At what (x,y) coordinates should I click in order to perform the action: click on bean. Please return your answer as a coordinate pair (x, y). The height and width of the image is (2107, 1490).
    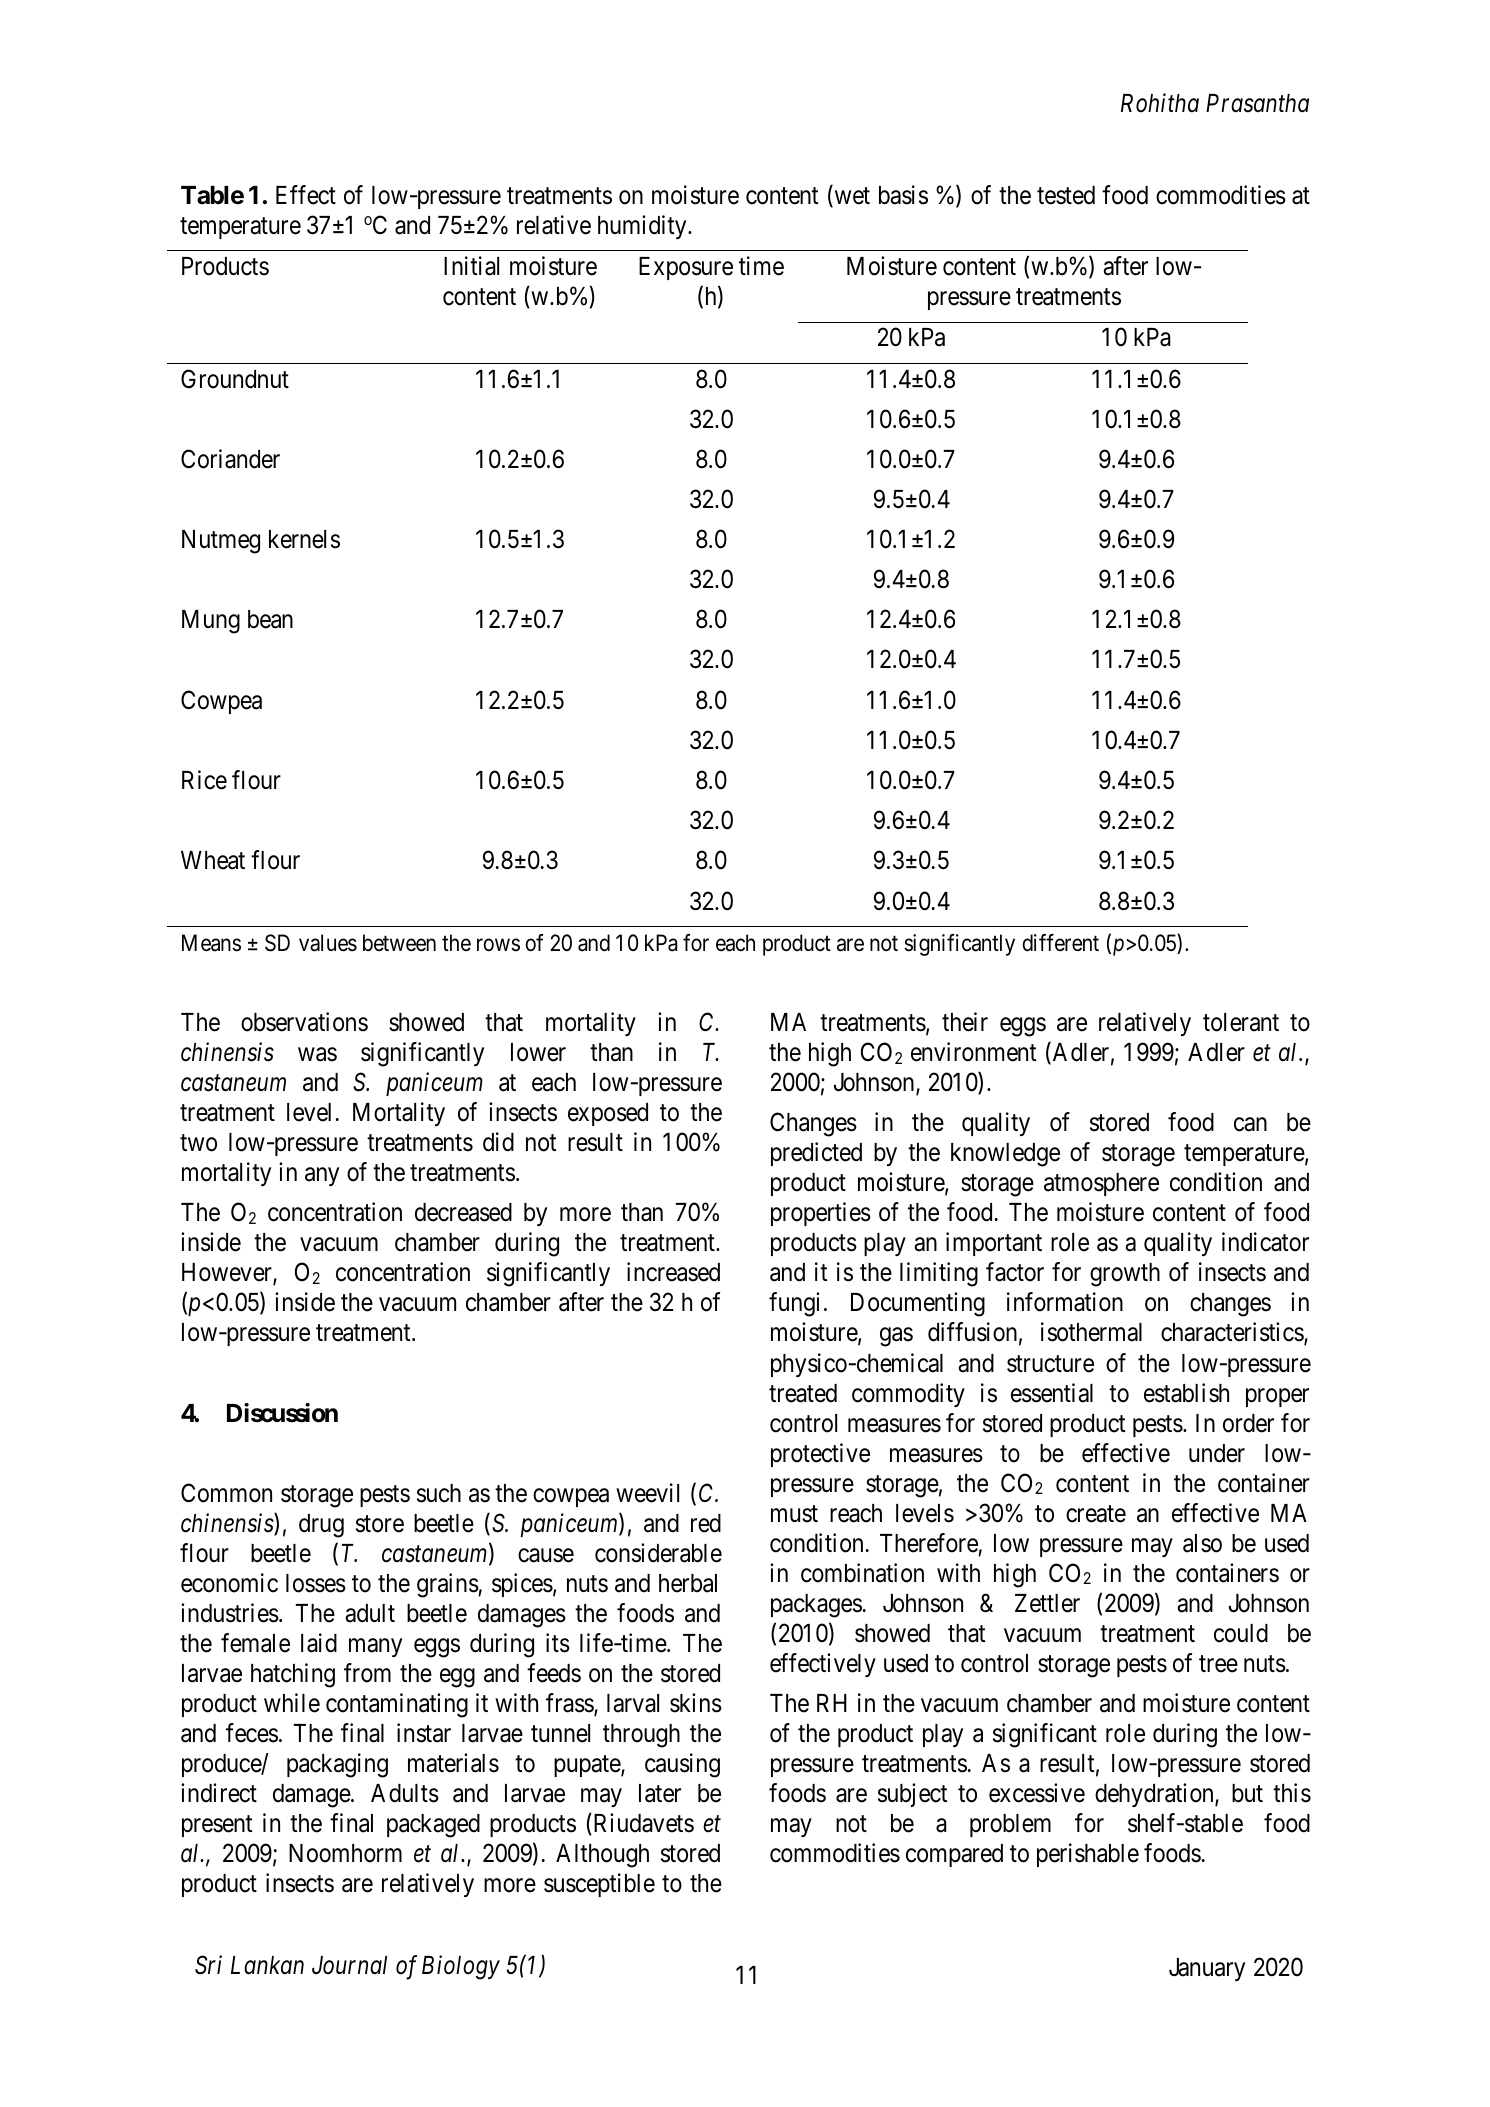
    Looking at the image, I should click on (270, 619).
